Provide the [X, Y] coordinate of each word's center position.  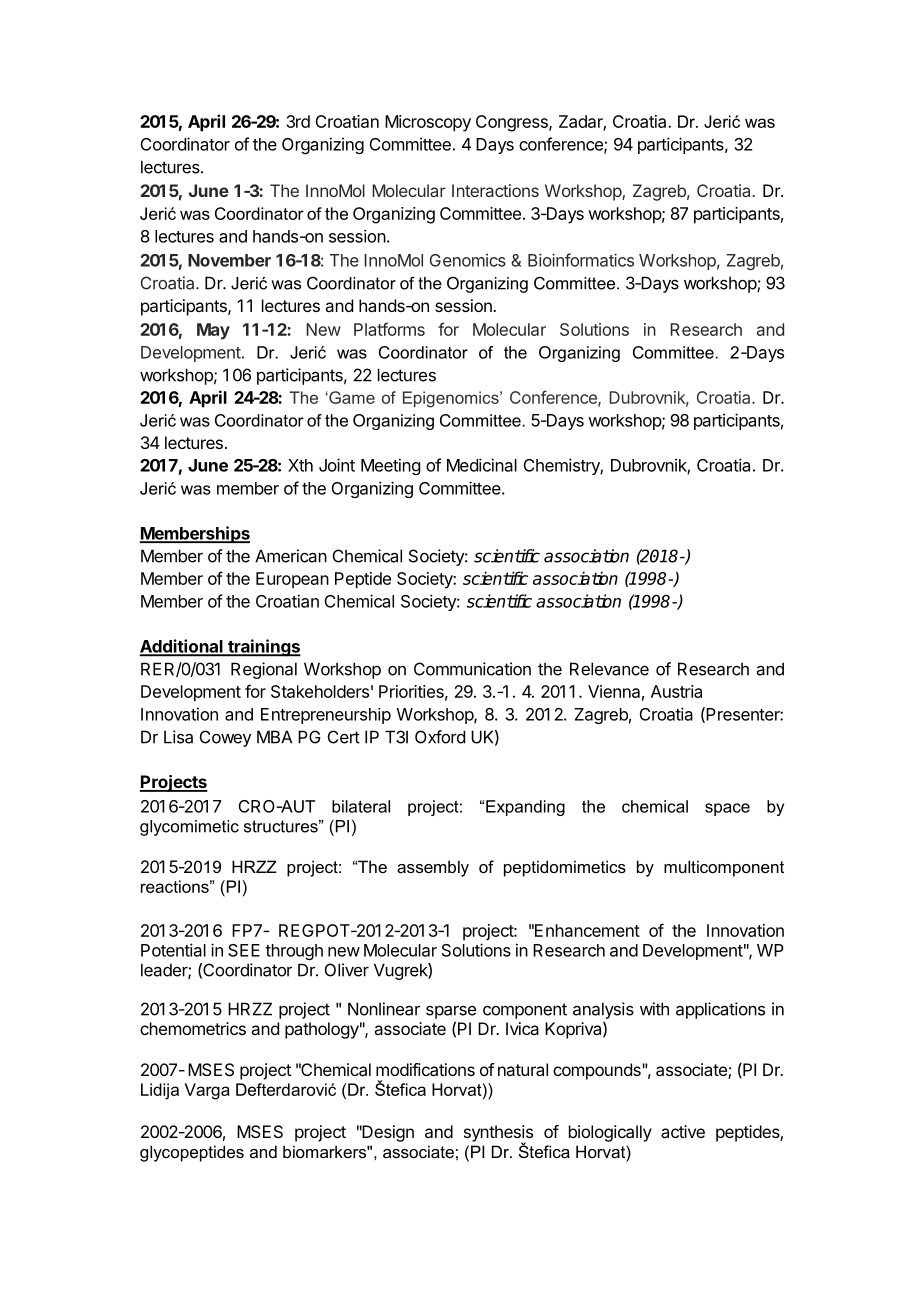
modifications [425, 1069]
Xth [300, 465]
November [229, 260]
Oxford [440, 737]
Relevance [609, 669]
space [727, 809]
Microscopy [428, 123]
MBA [274, 737]
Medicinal [482, 465]
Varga [207, 1091]
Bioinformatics [581, 260]
